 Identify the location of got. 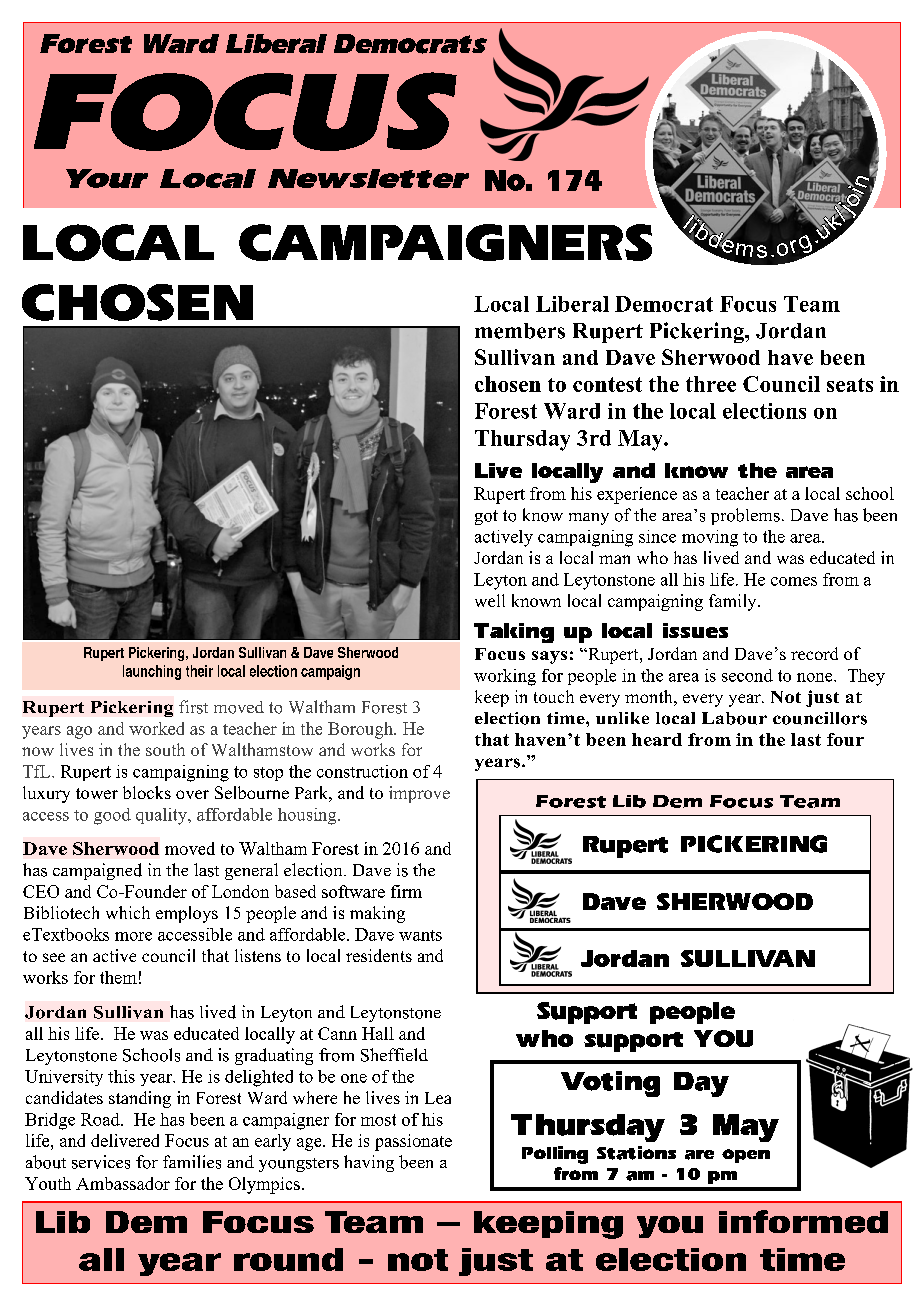
(486, 517).
